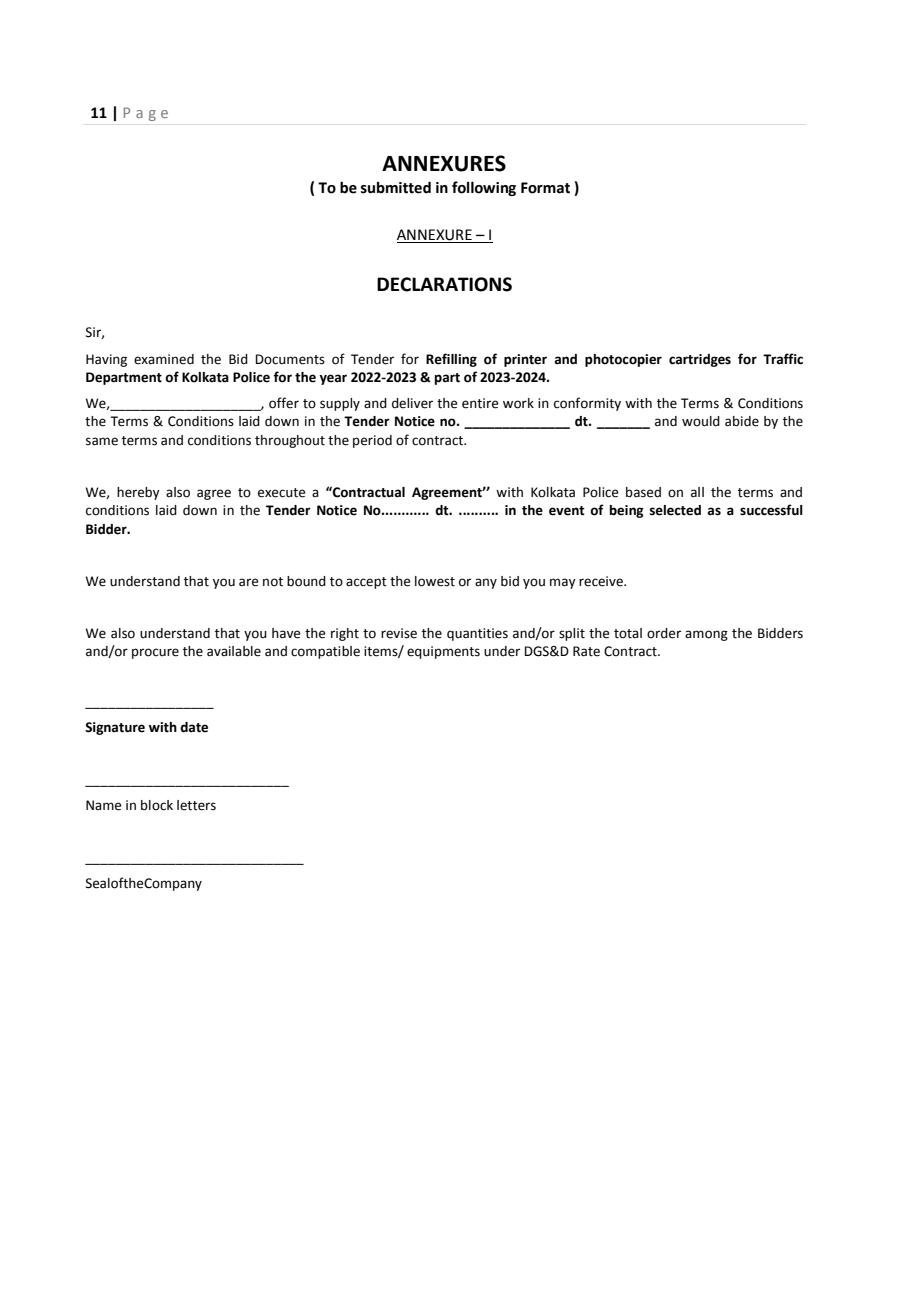 This image has width=924, height=1308. I want to click on submitted, so click(396, 187).
